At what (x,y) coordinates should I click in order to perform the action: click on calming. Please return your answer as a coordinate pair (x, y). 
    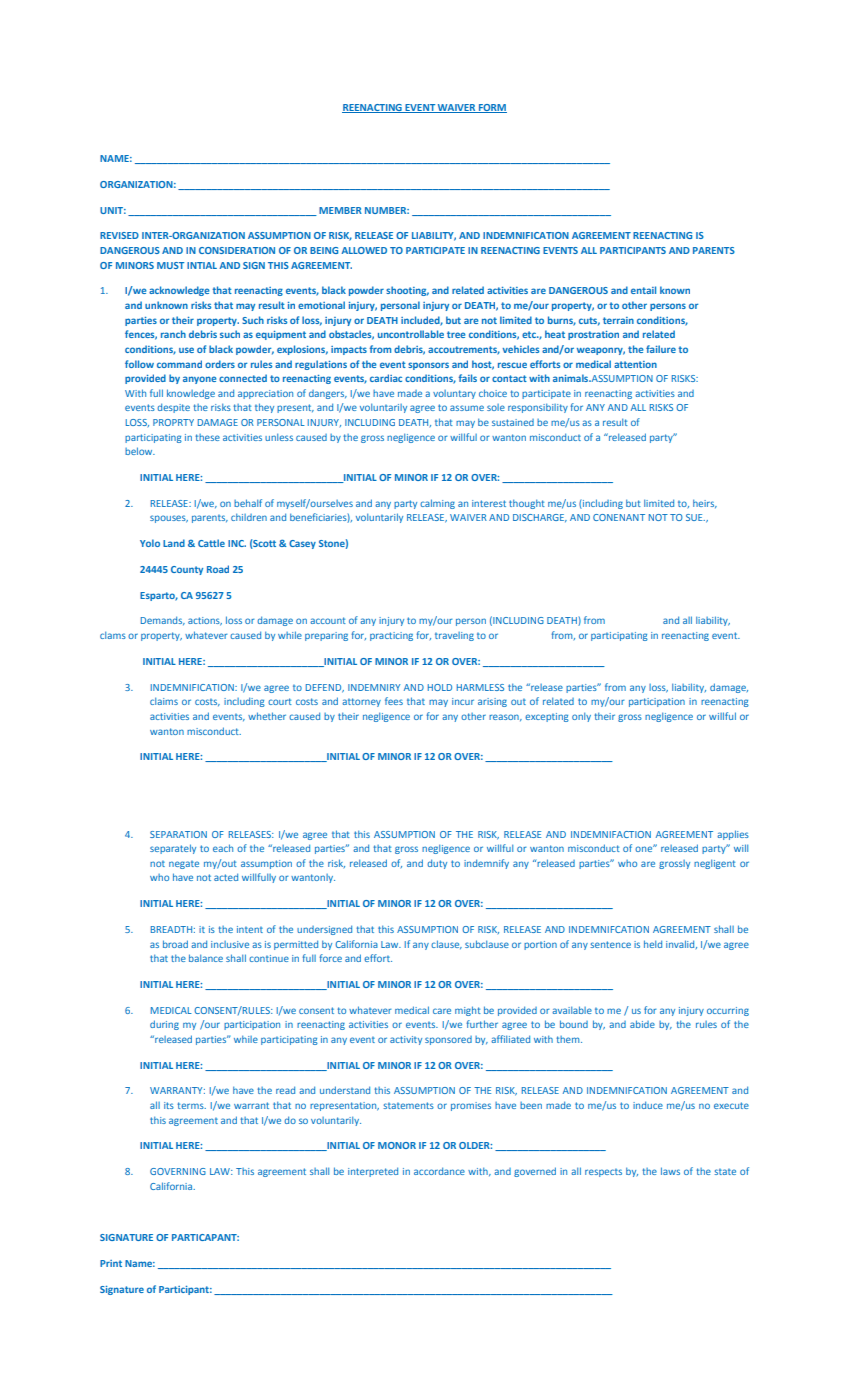
    Looking at the image, I should click on (437, 504).
